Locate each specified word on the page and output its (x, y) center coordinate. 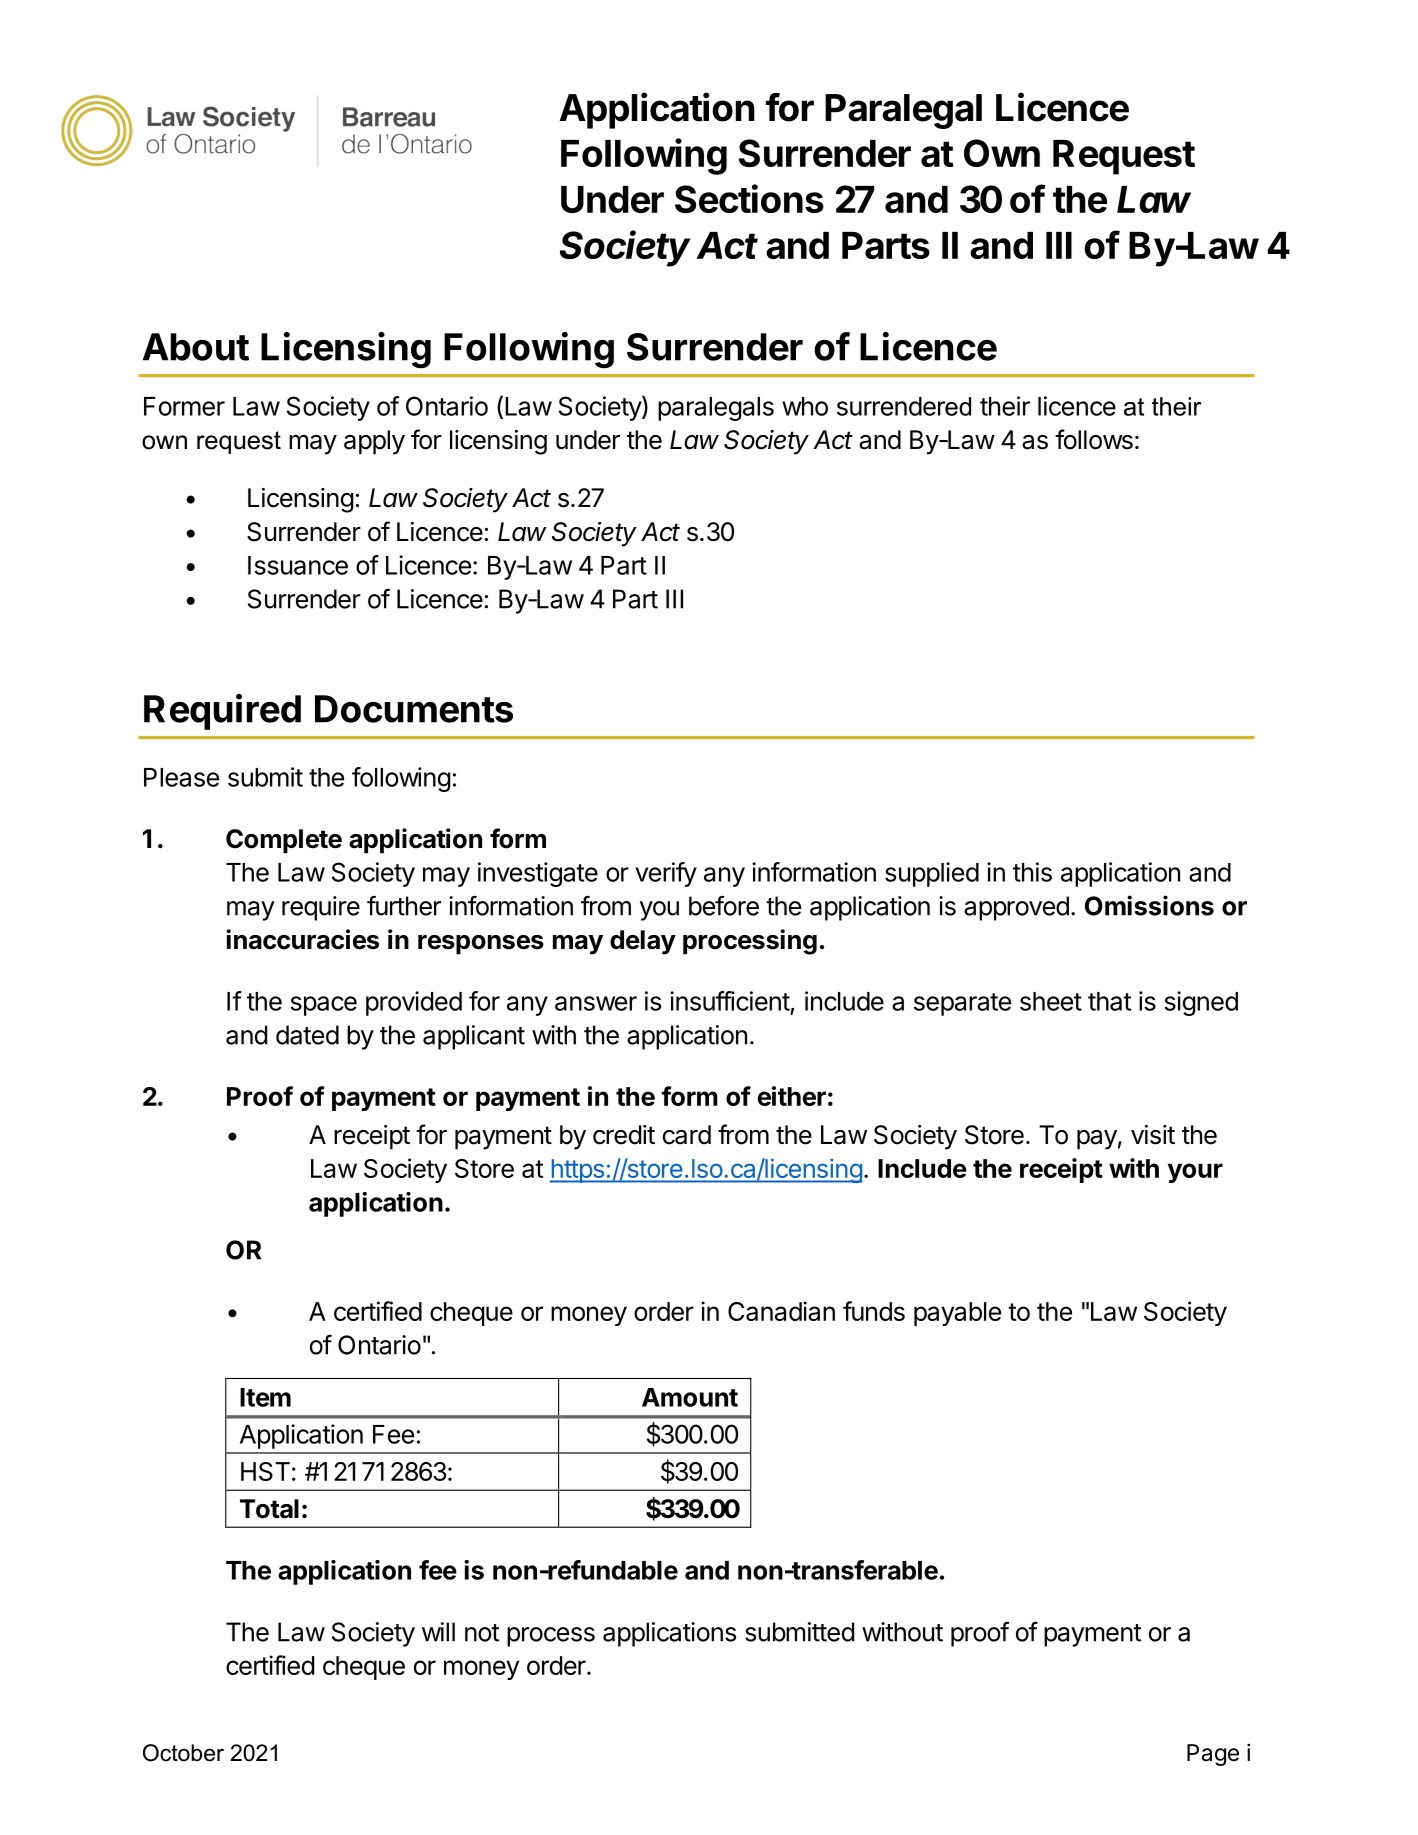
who (805, 406)
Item (265, 1397)
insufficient (730, 1001)
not (482, 1633)
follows (1094, 439)
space (323, 1006)
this (1032, 872)
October (183, 1753)
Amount (690, 1397)
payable (957, 1314)
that (1109, 1001)
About (196, 347)
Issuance (298, 565)
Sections (749, 198)
